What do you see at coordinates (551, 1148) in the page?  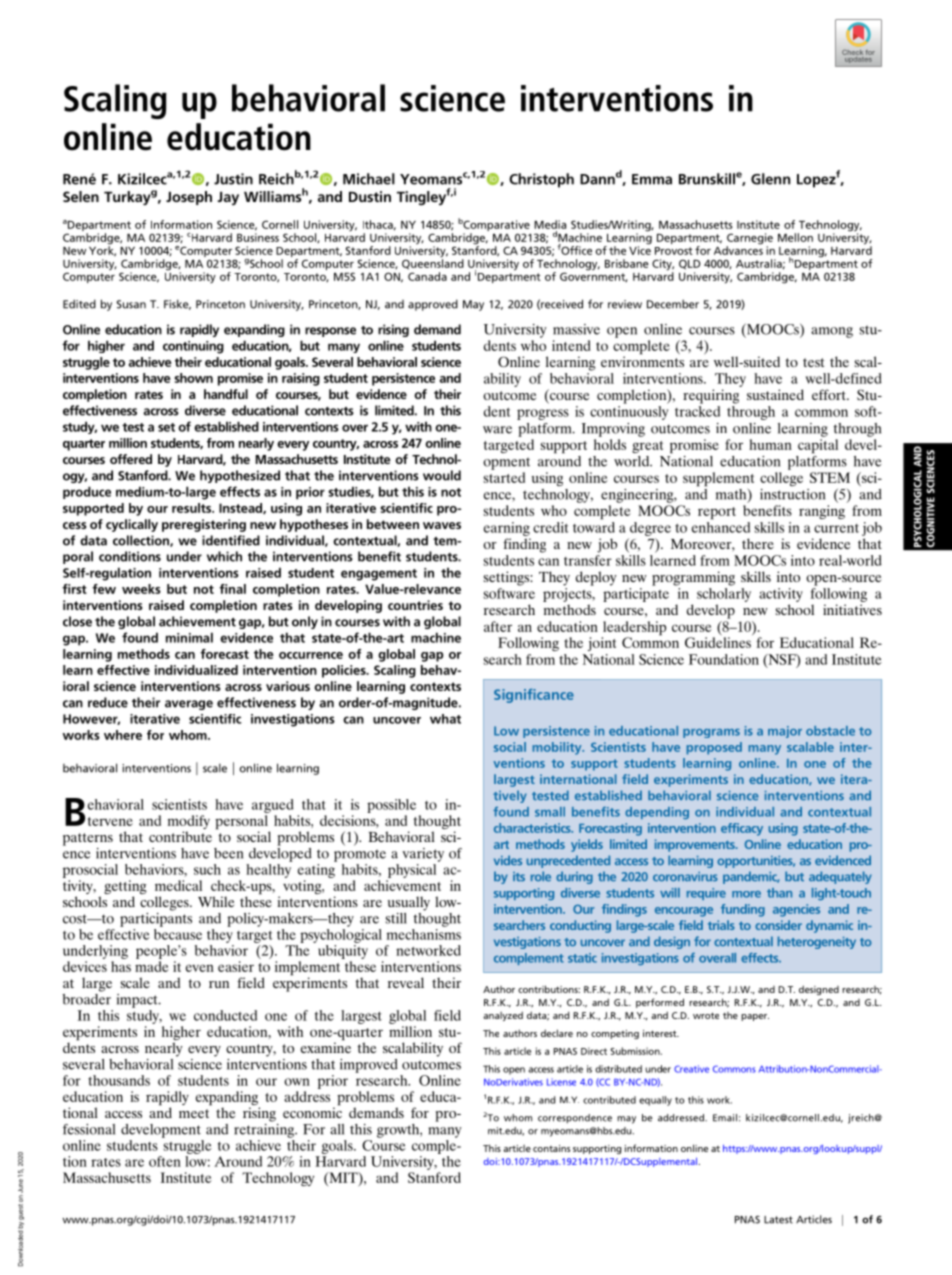 I see `contains` at bounding box center [551, 1148].
